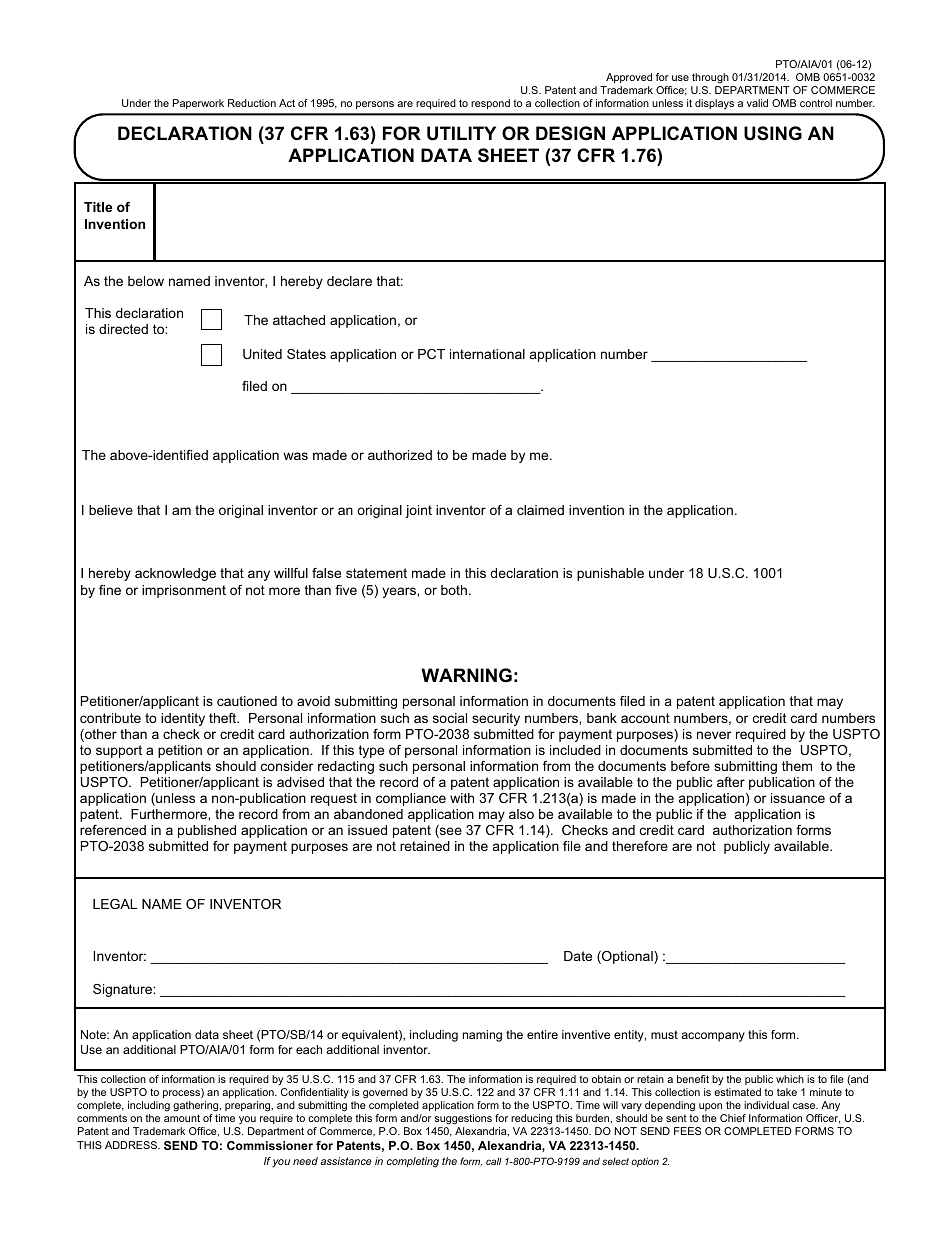 The width and height of the image is (952, 1233). I want to click on suggestions, so click(463, 1119).
